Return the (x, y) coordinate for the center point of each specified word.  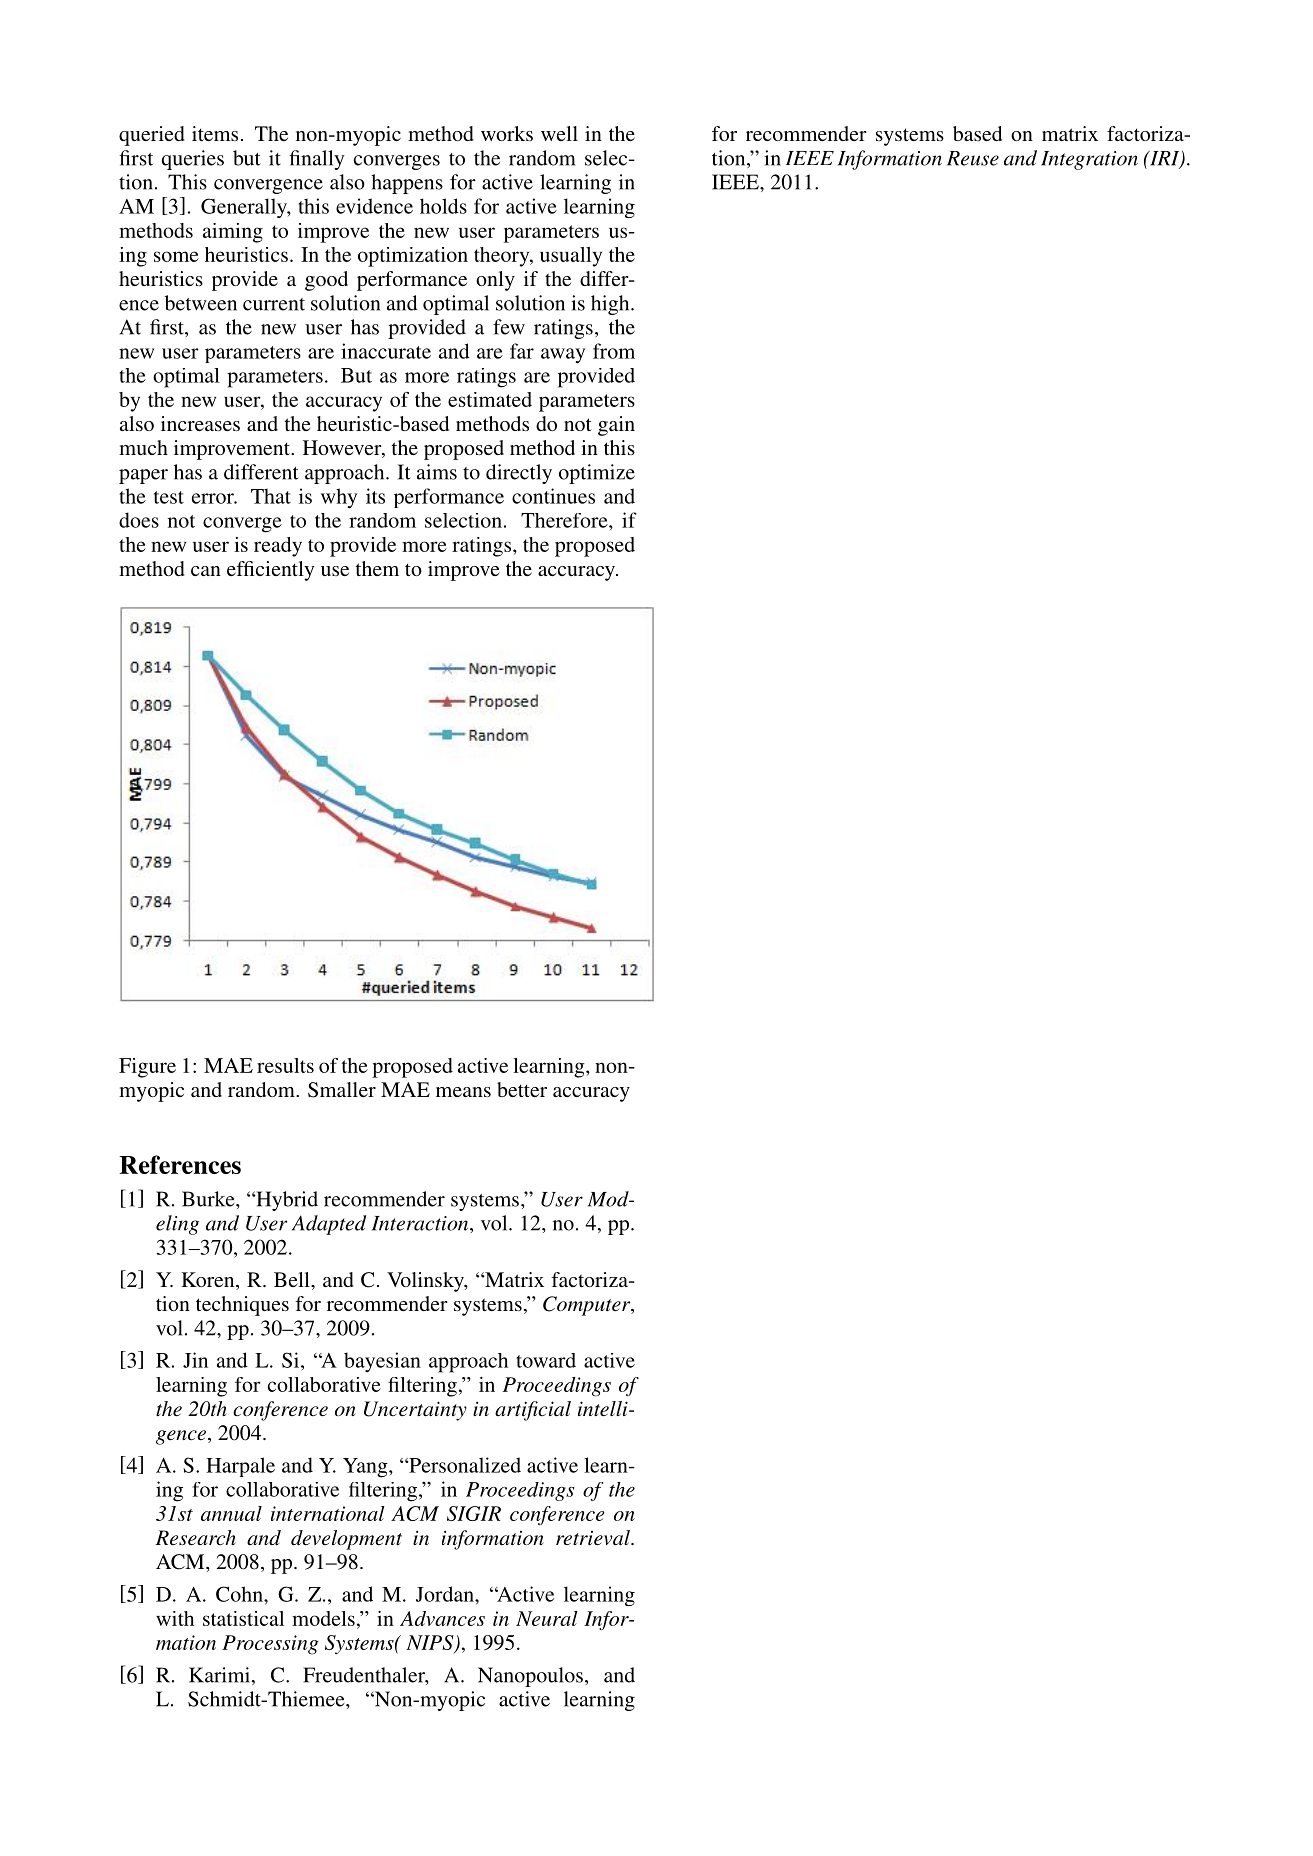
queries (193, 160)
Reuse (973, 158)
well (559, 133)
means (463, 1092)
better (522, 1089)
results (285, 1065)
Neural (547, 1618)
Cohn (240, 1594)
